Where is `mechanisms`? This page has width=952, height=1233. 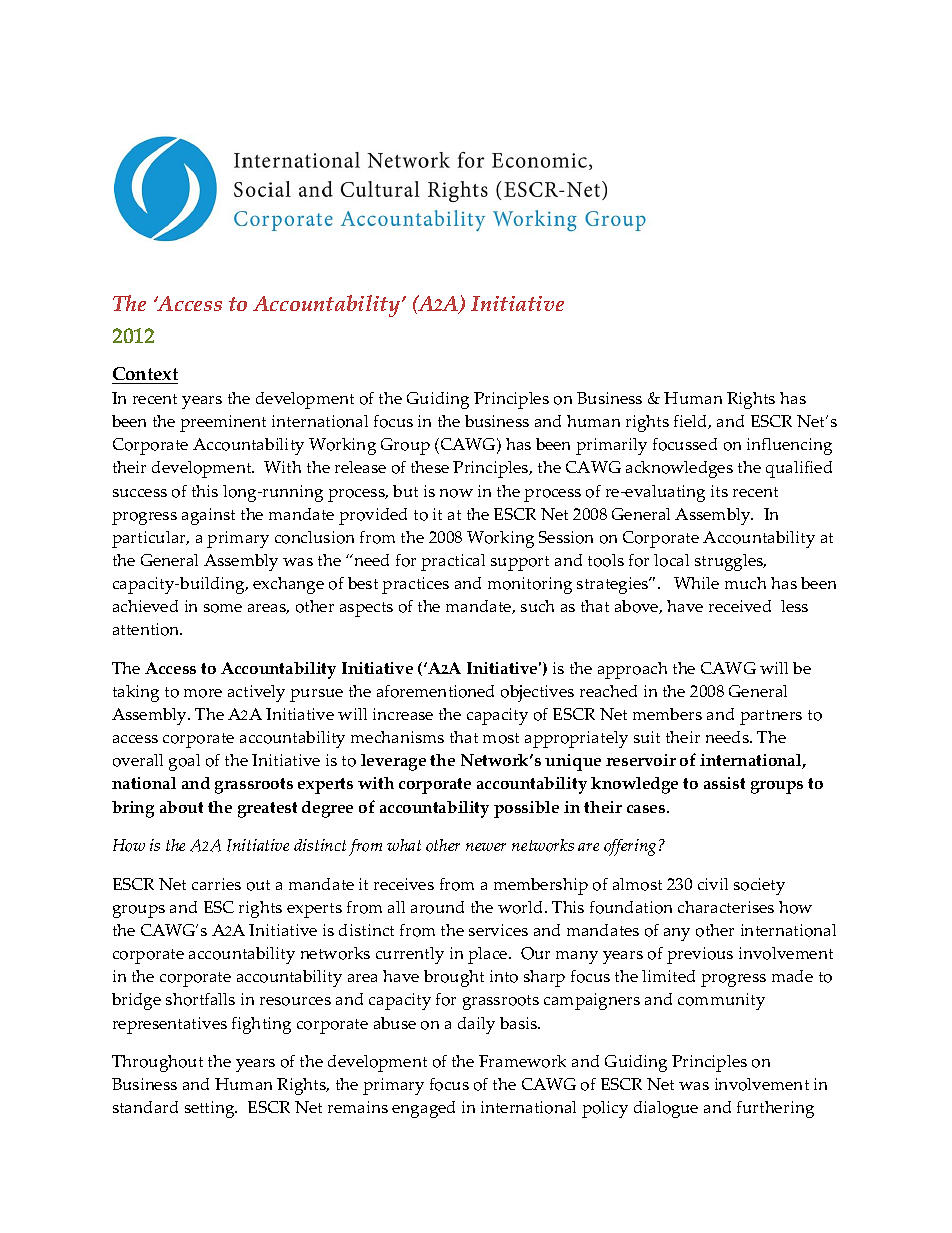
mechanisms is located at coordinates (397, 737).
